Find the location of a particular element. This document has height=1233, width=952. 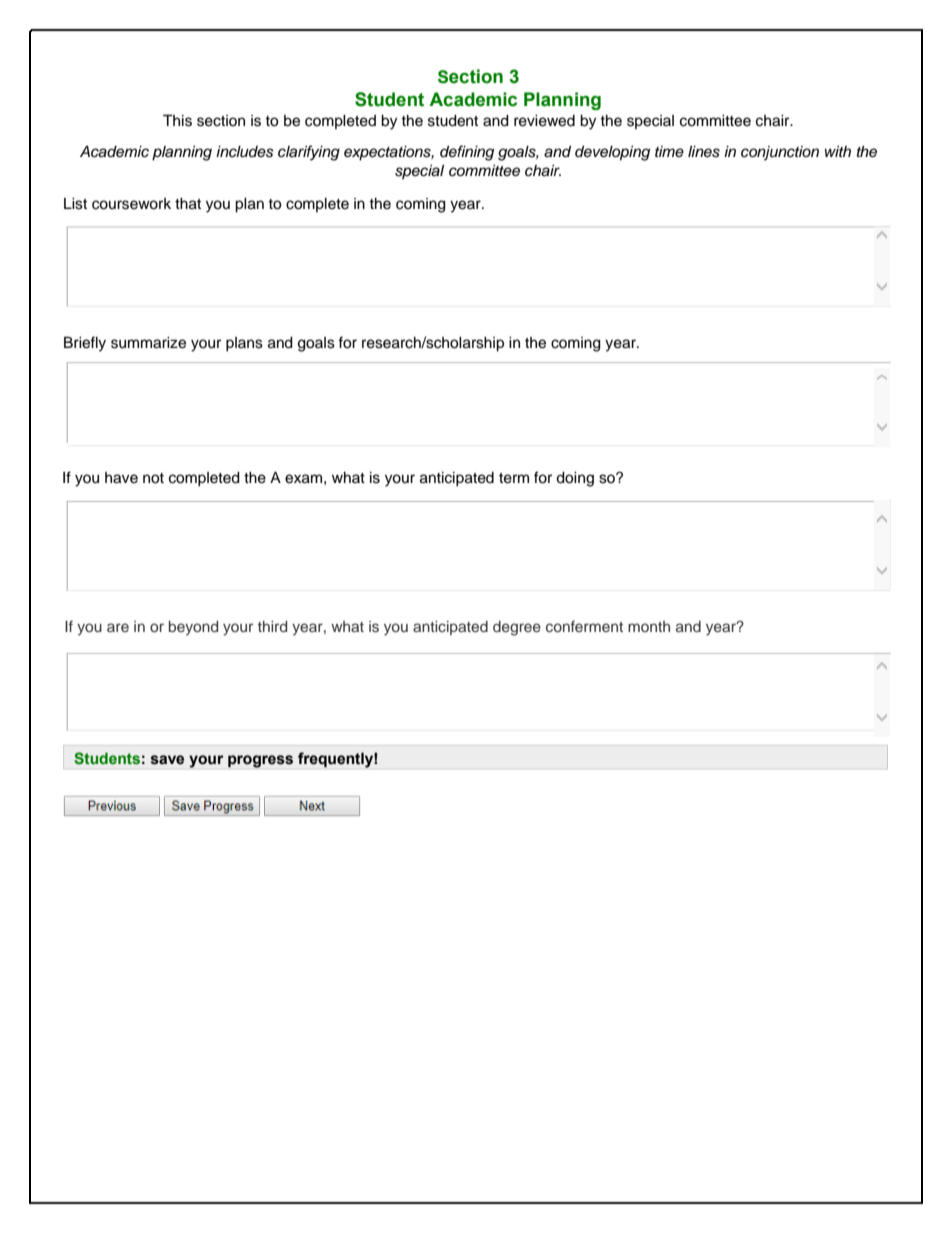

progress is located at coordinates (260, 761).
